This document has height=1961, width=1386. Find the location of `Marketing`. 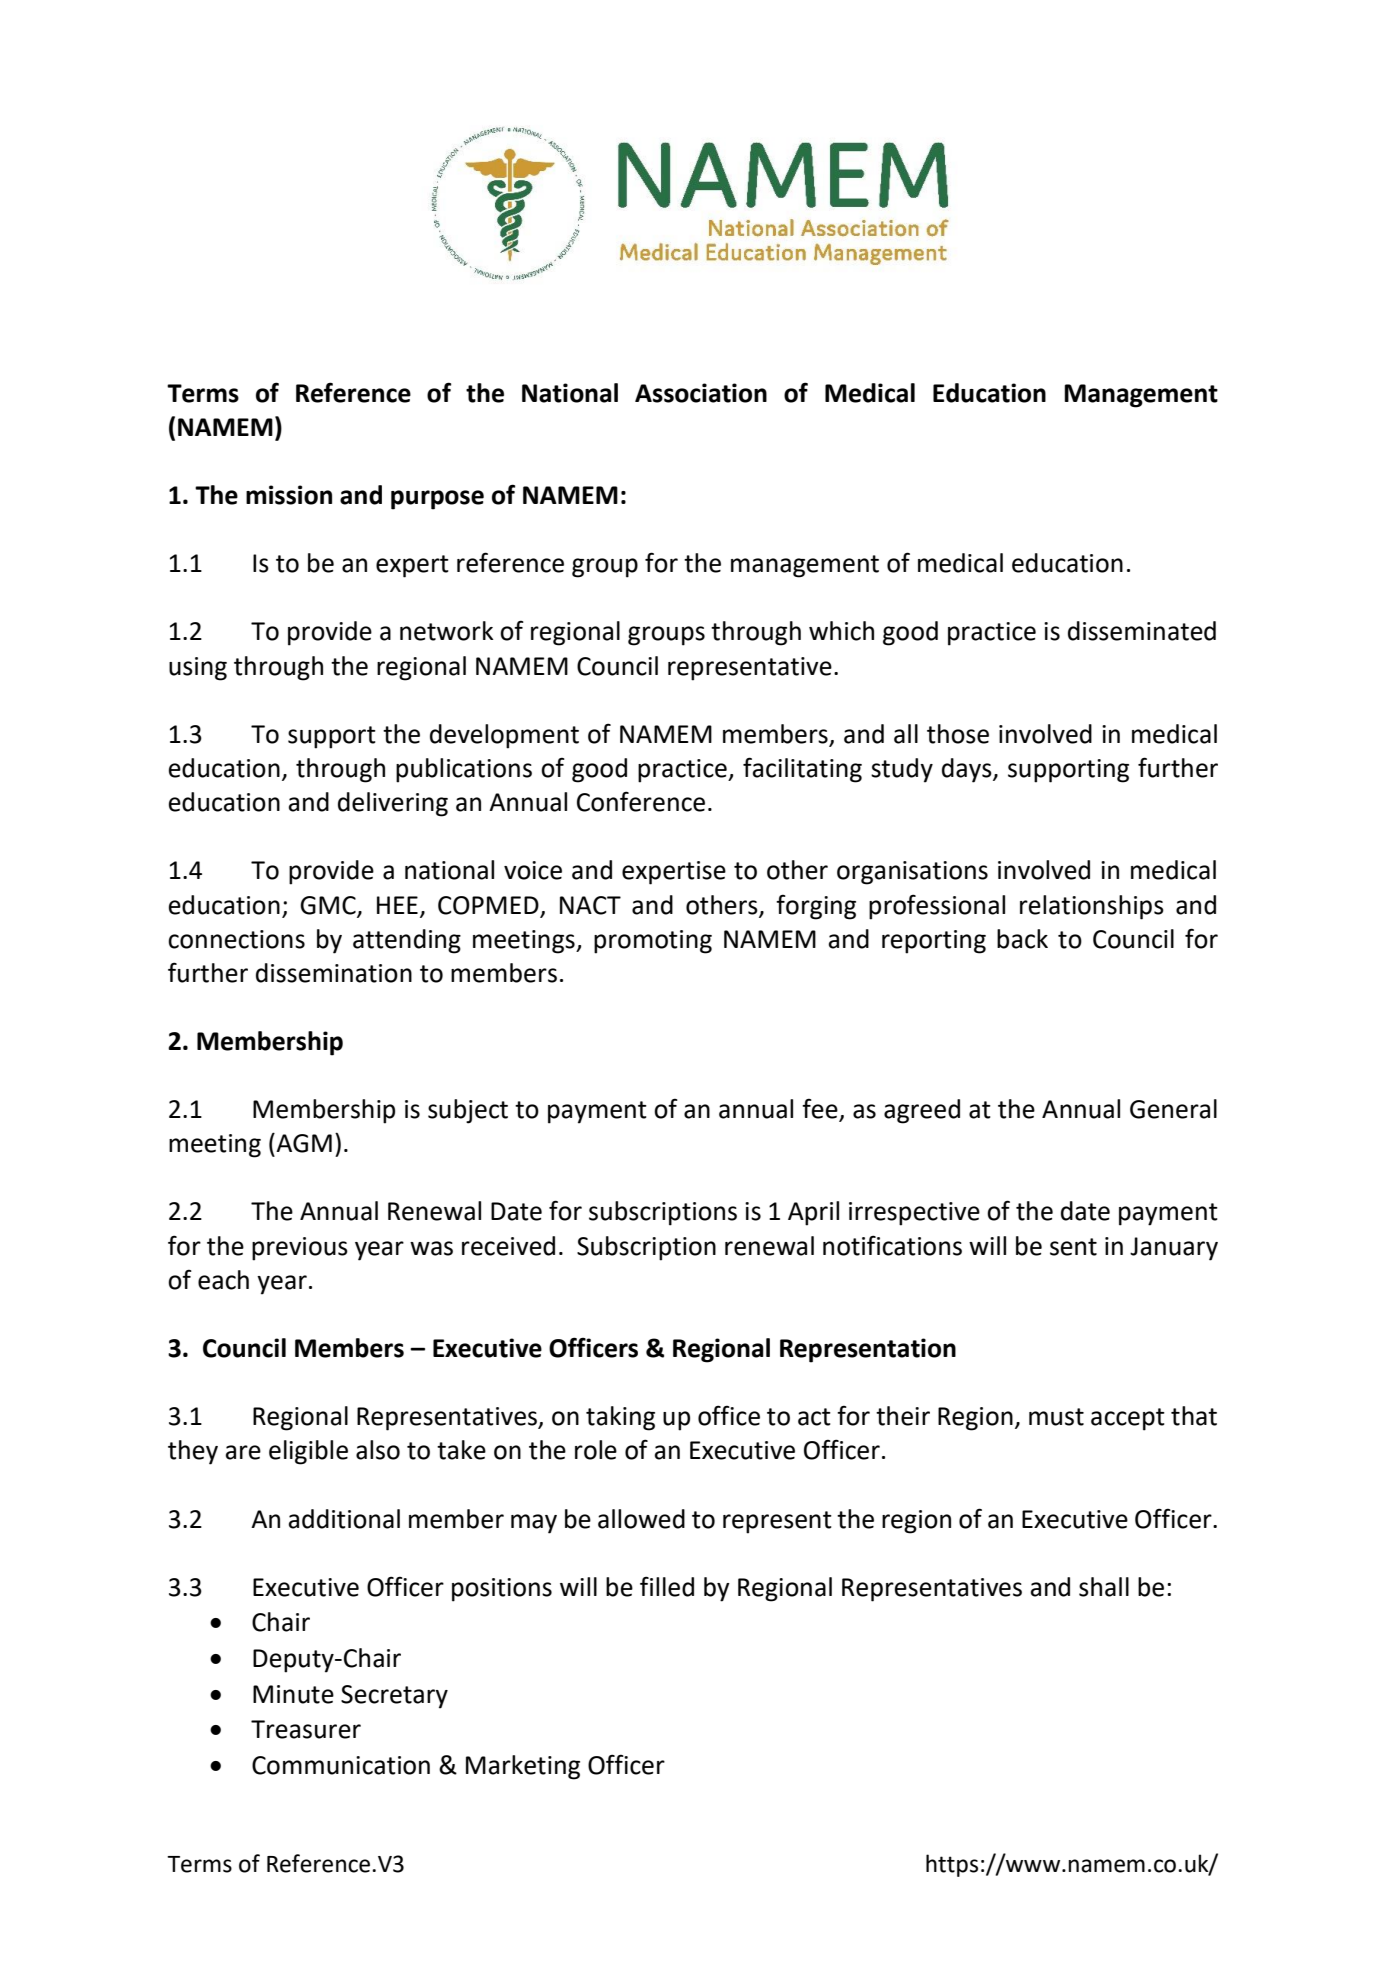

Marketing is located at coordinates (523, 1767).
